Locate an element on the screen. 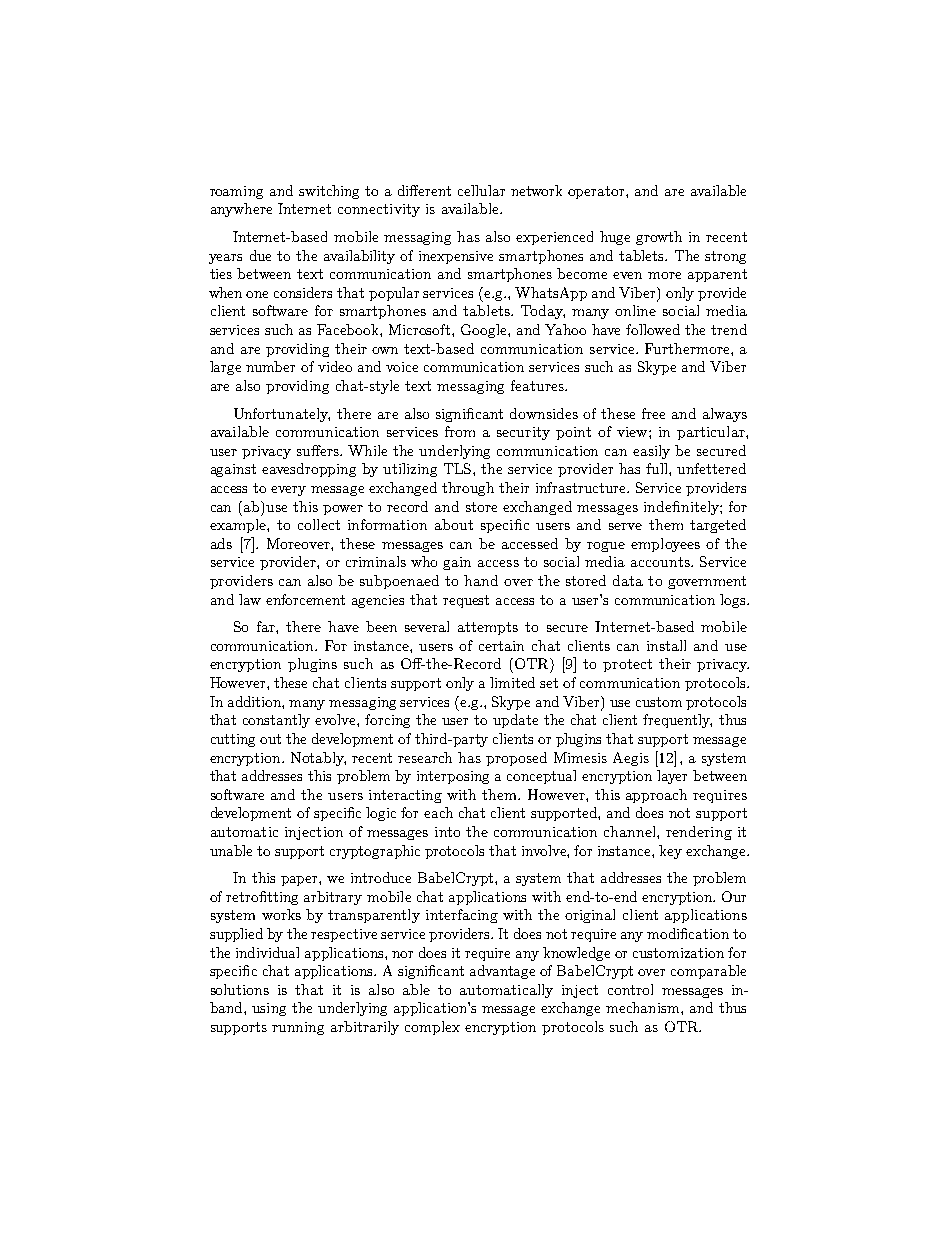  anywhere is located at coordinates (241, 210).
